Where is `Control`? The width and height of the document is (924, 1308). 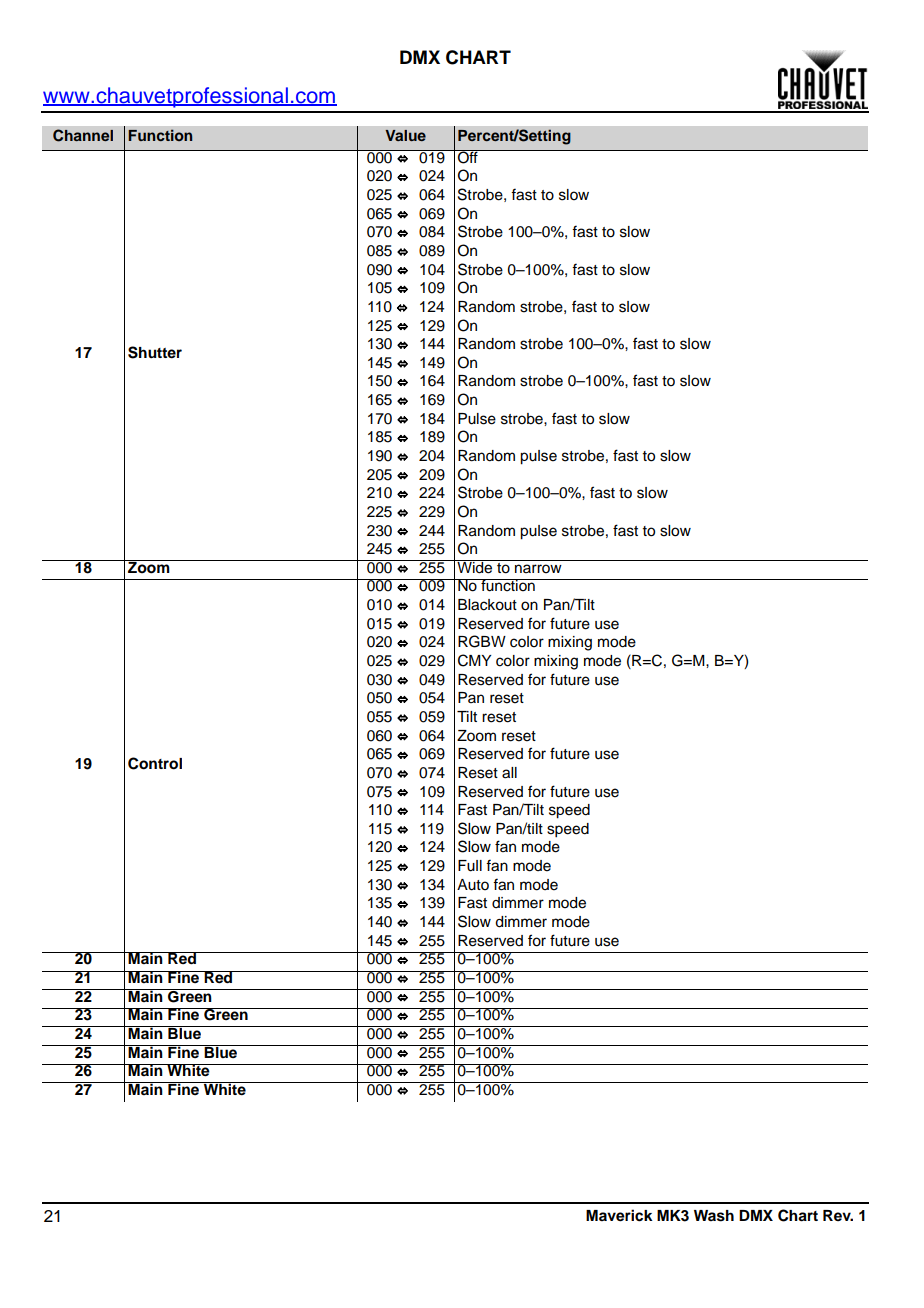 Control is located at coordinates (155, 763).
